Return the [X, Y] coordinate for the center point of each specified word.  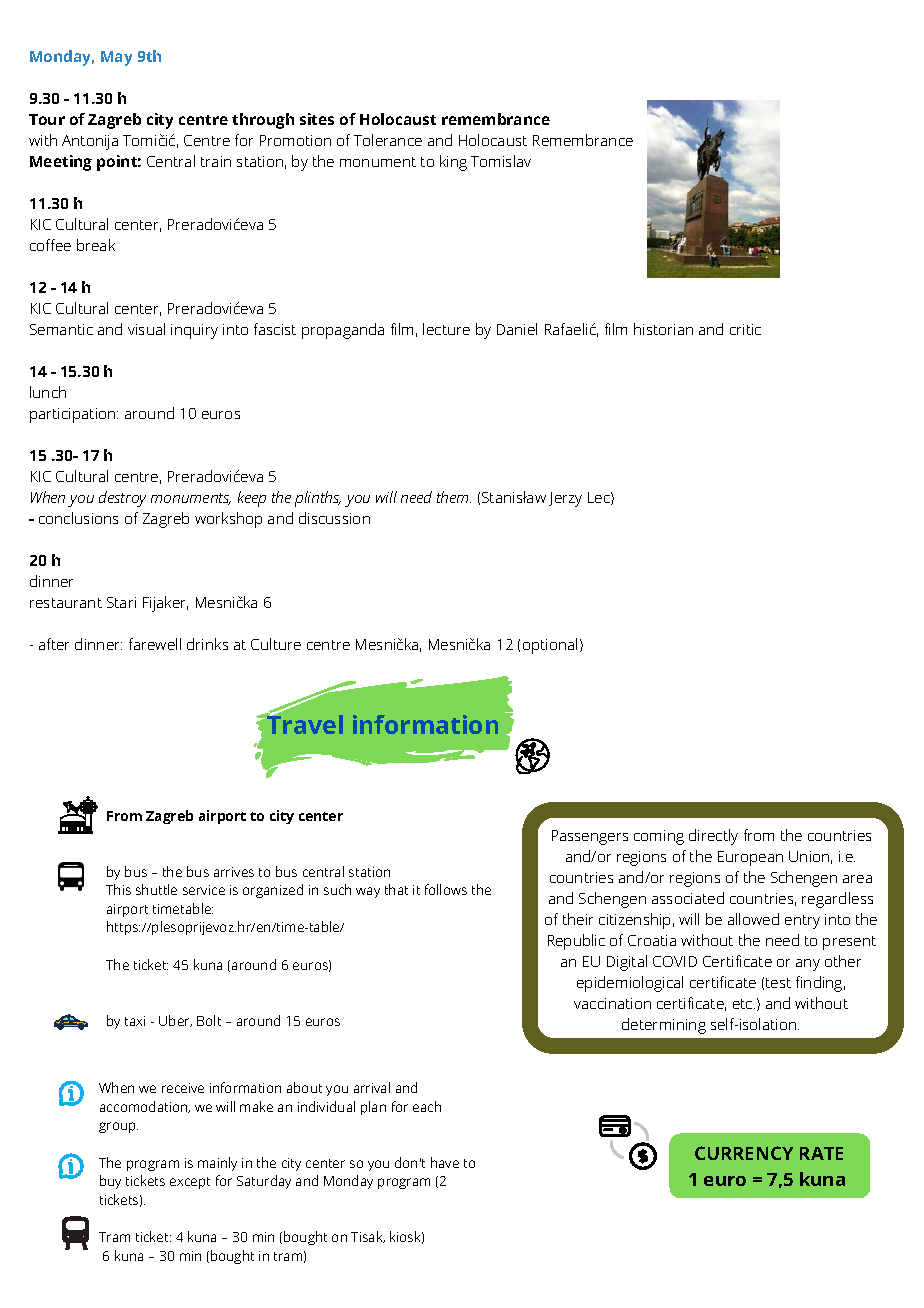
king [453, 163]
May [116, 58]
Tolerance [388, 140]
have [445, 1162]
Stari [121, 602]
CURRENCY [744, 1153]
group [118, 1127]
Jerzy [565, 499]
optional [550, 646]
